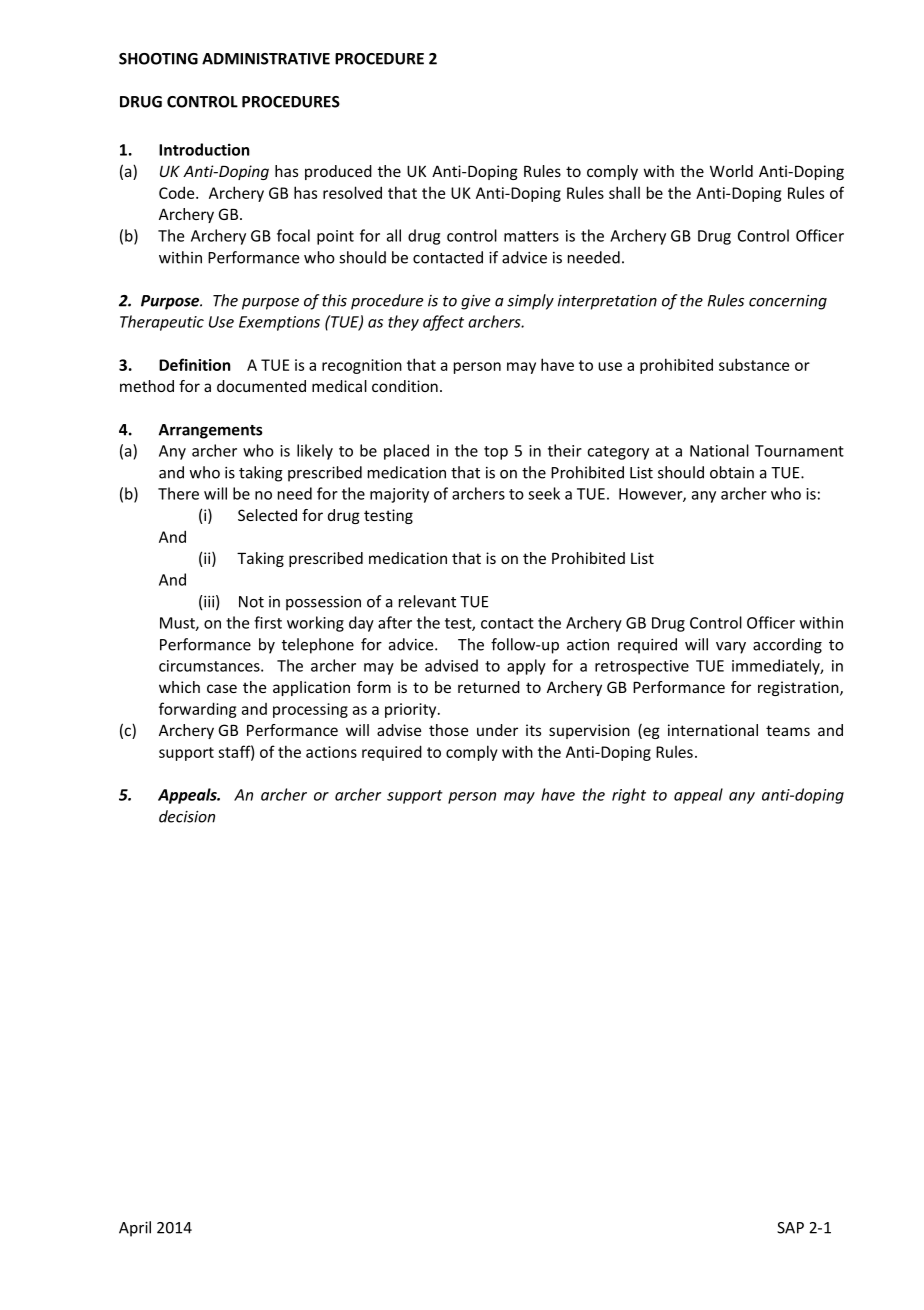 This page has width=924, height=1310. Describe the element at coordinates (754, 364) in the page. I see `substance` at that location.
